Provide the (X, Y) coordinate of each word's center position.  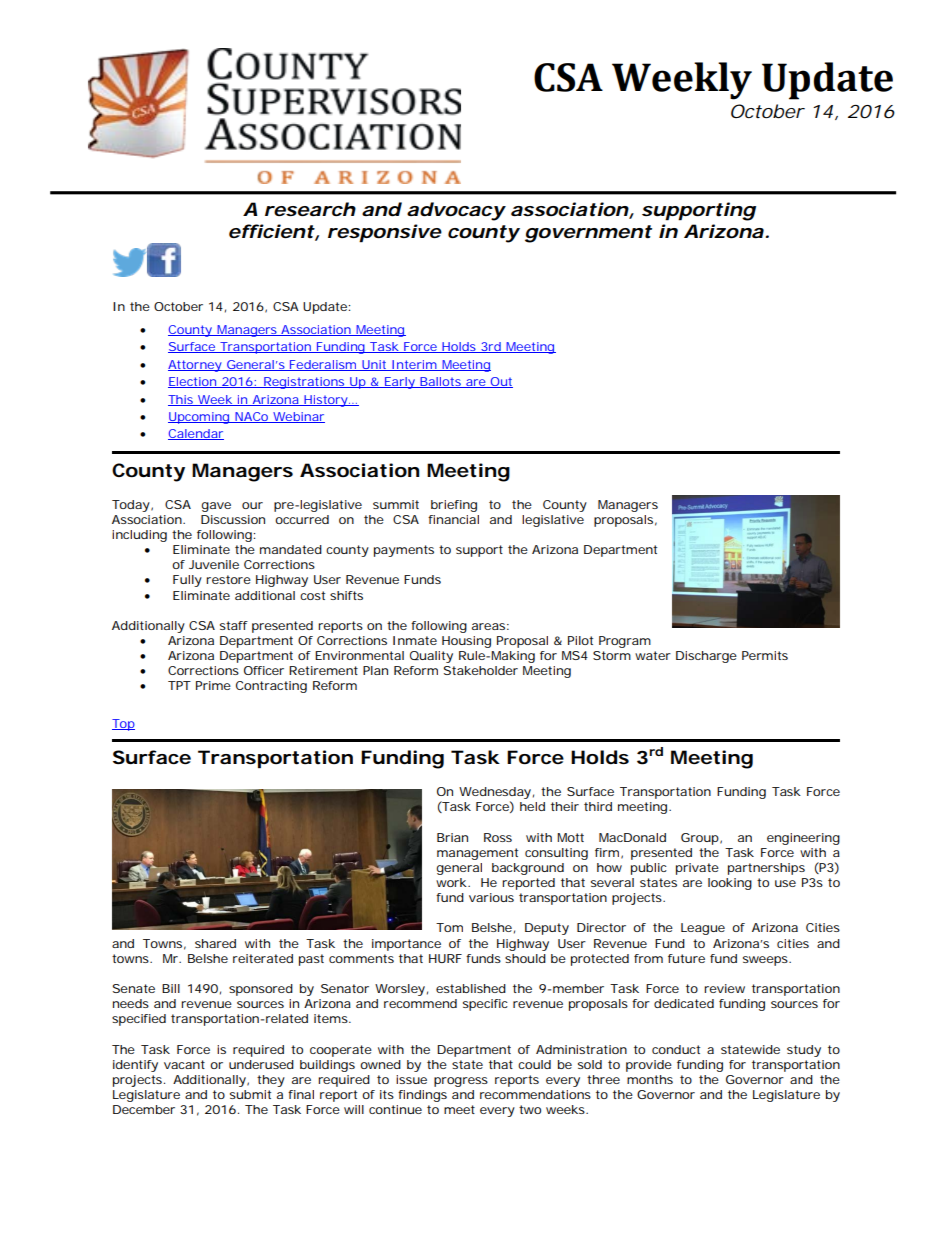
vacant (184, 1064)
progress (461, 1082)
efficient (272, 231)
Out (500, 382)
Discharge (706, 657)
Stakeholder (481, 670)
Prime (213, 685)
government (588, 234)
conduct (676, 1049)
